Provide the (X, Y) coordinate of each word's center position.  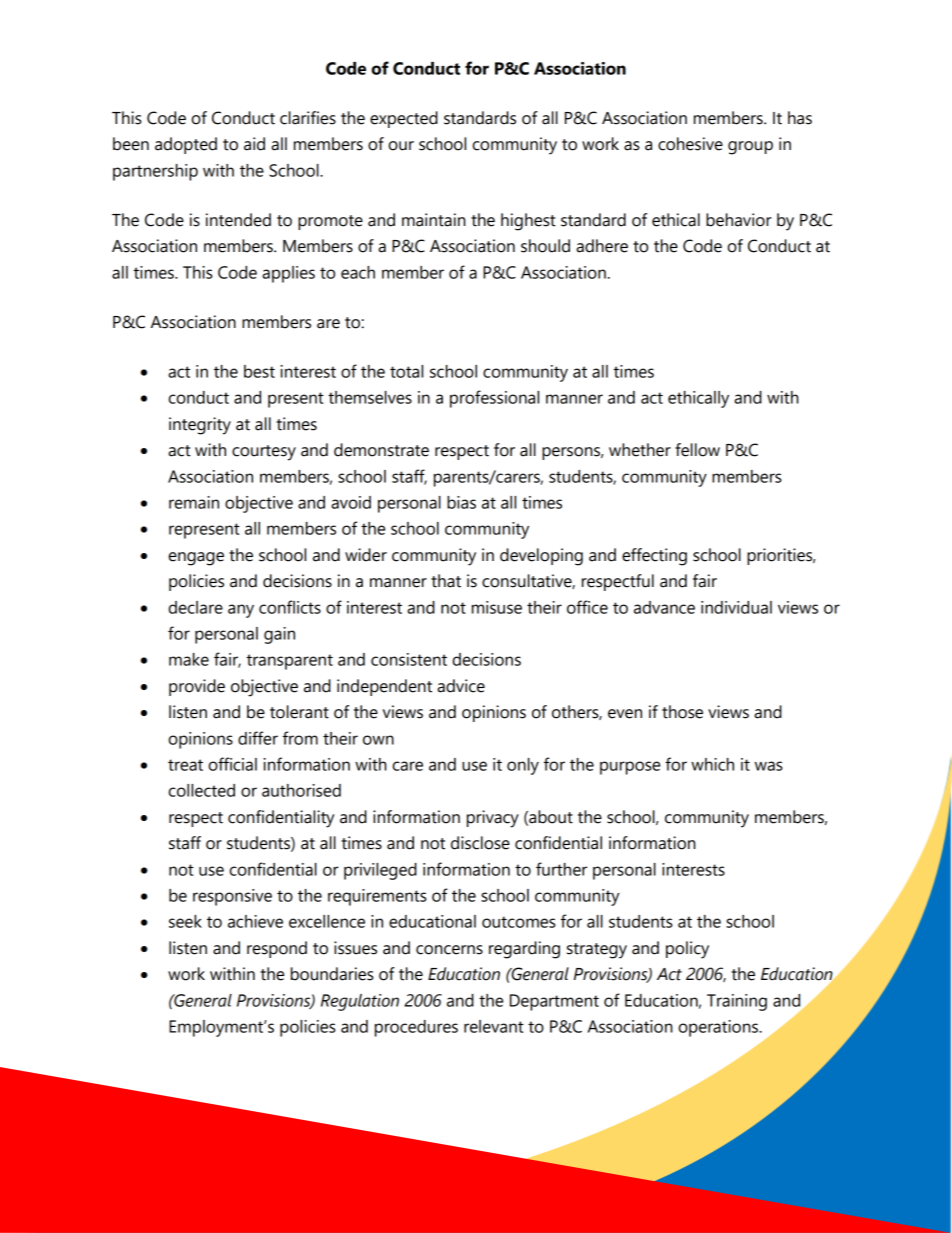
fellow (697, 450)
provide (197, 687)
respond (277, 949)
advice (461, 686)
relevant (494, 1026)
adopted (186, 145)
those (682, 712)
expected (404, 119)
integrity (200, 426)
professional (494, 399)
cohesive (690, 144)
